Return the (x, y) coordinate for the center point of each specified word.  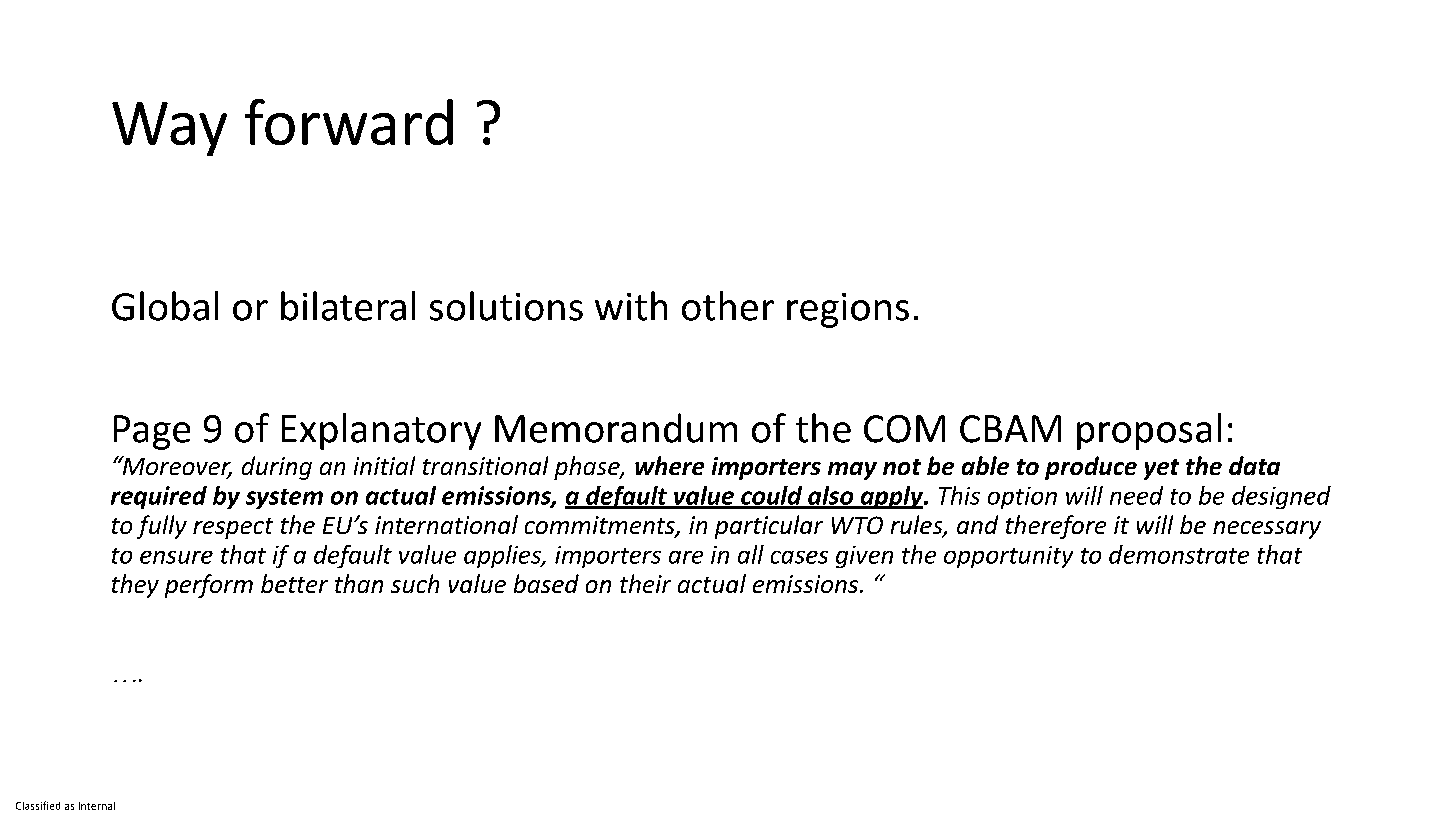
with (631, 306)
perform (209, 586)
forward (349, 122)
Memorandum (616, 428)
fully (162, 527)
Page (152, 432)
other (728, 306)
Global (165, 306)
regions (848, 310)
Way (169, 129)
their (645, 583)
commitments (601, 526)
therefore (1056, 527)
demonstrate (1179, 554)
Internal (97, 806)
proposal (1149, 431)
